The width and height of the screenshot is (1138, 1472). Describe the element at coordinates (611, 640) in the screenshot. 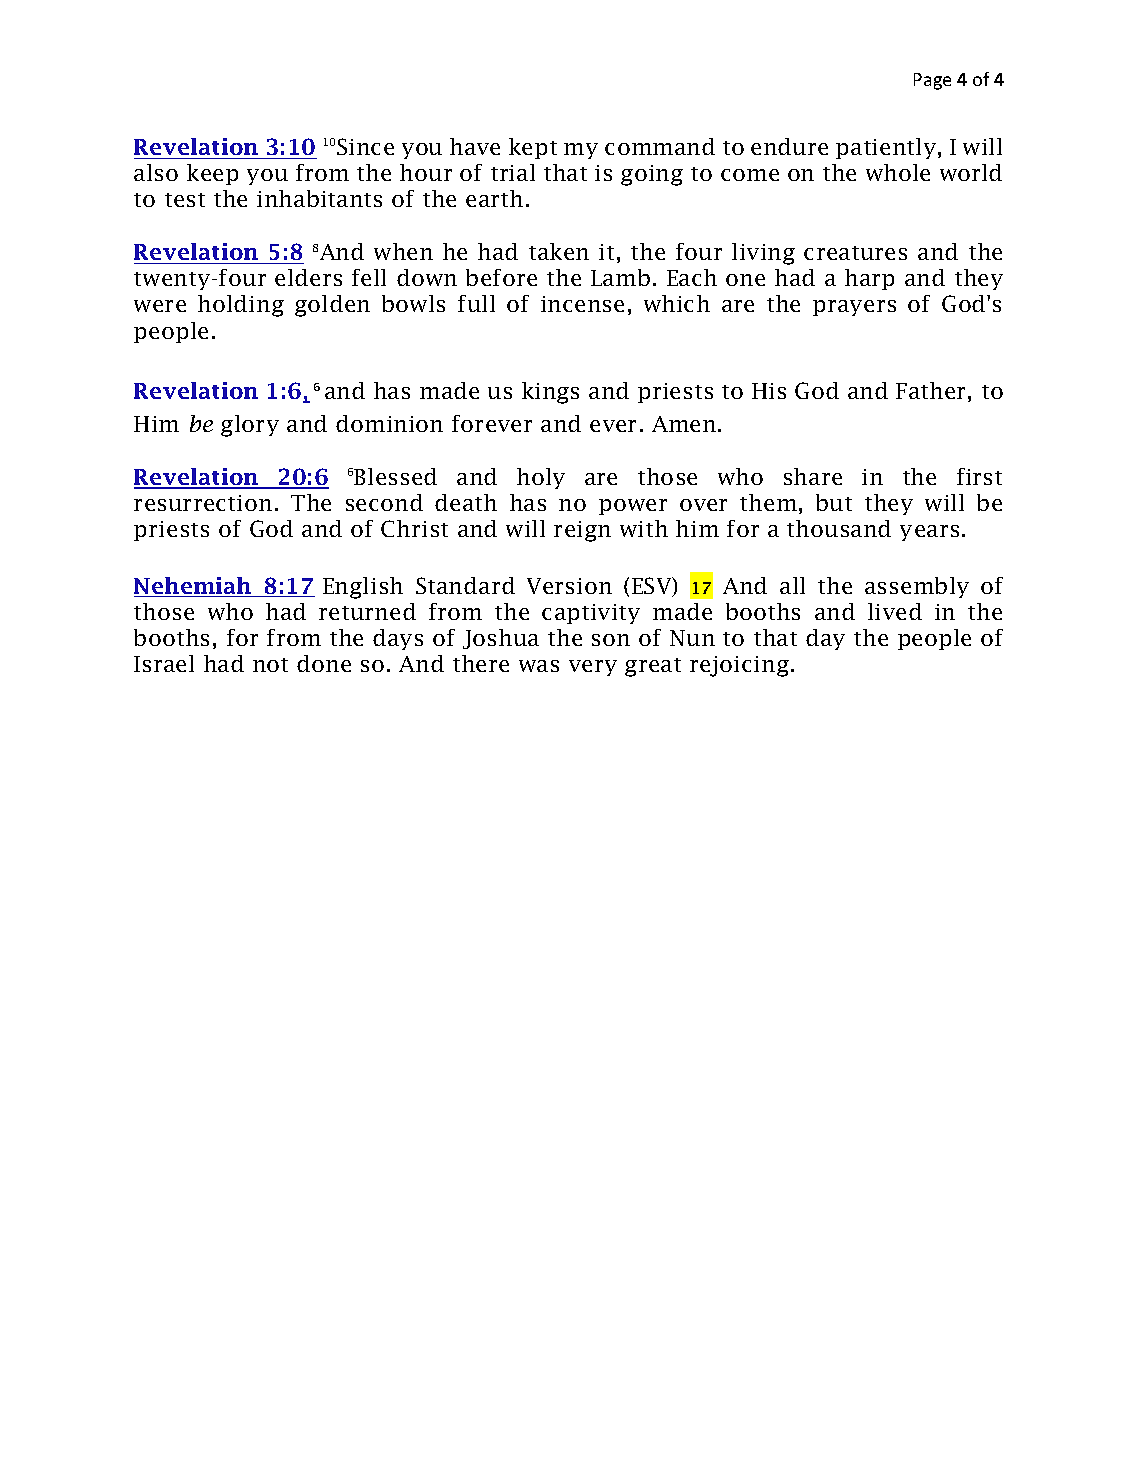

I see `son` at that location.
